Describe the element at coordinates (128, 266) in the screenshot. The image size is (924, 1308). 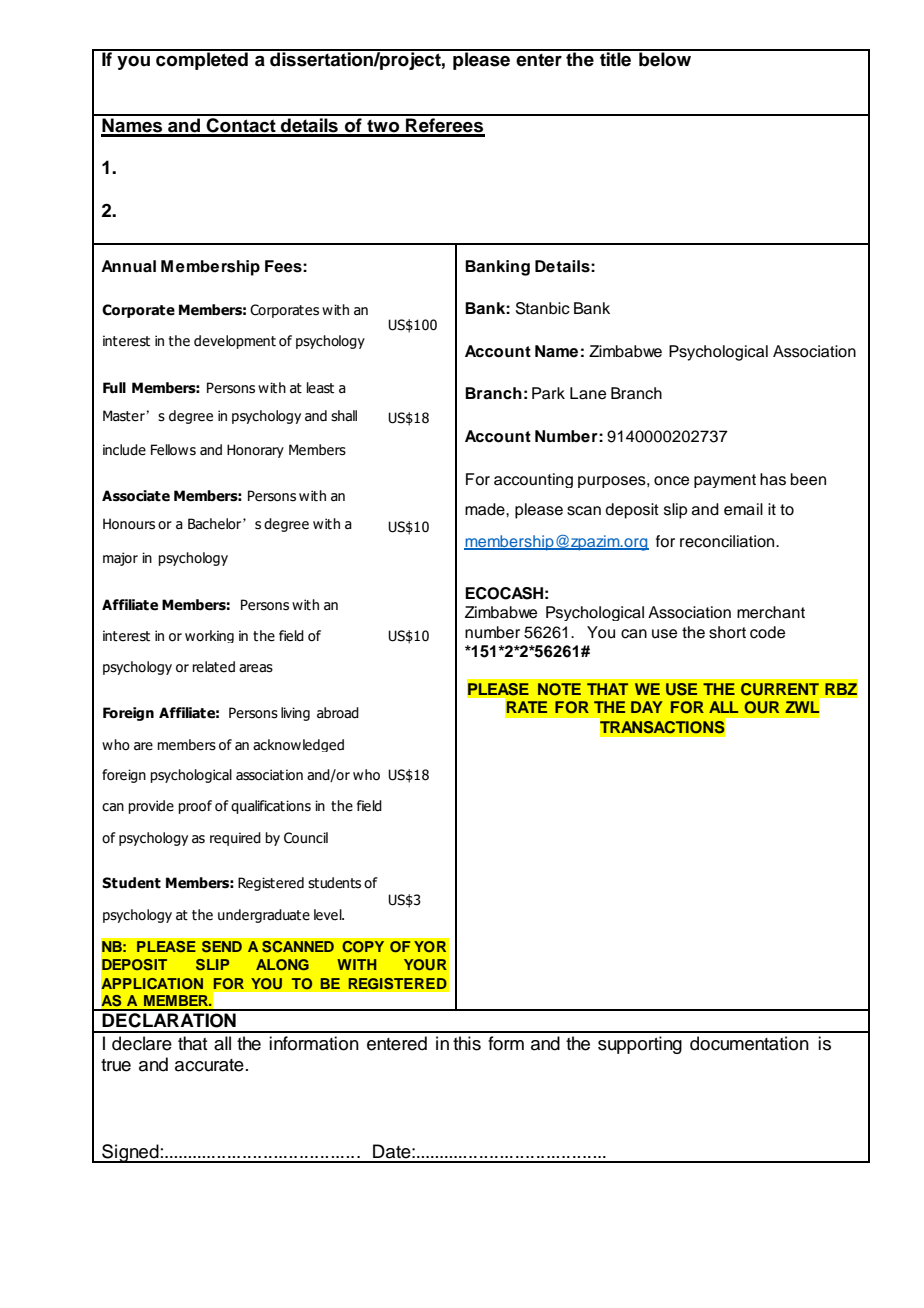
I see `Annual` at that location.
